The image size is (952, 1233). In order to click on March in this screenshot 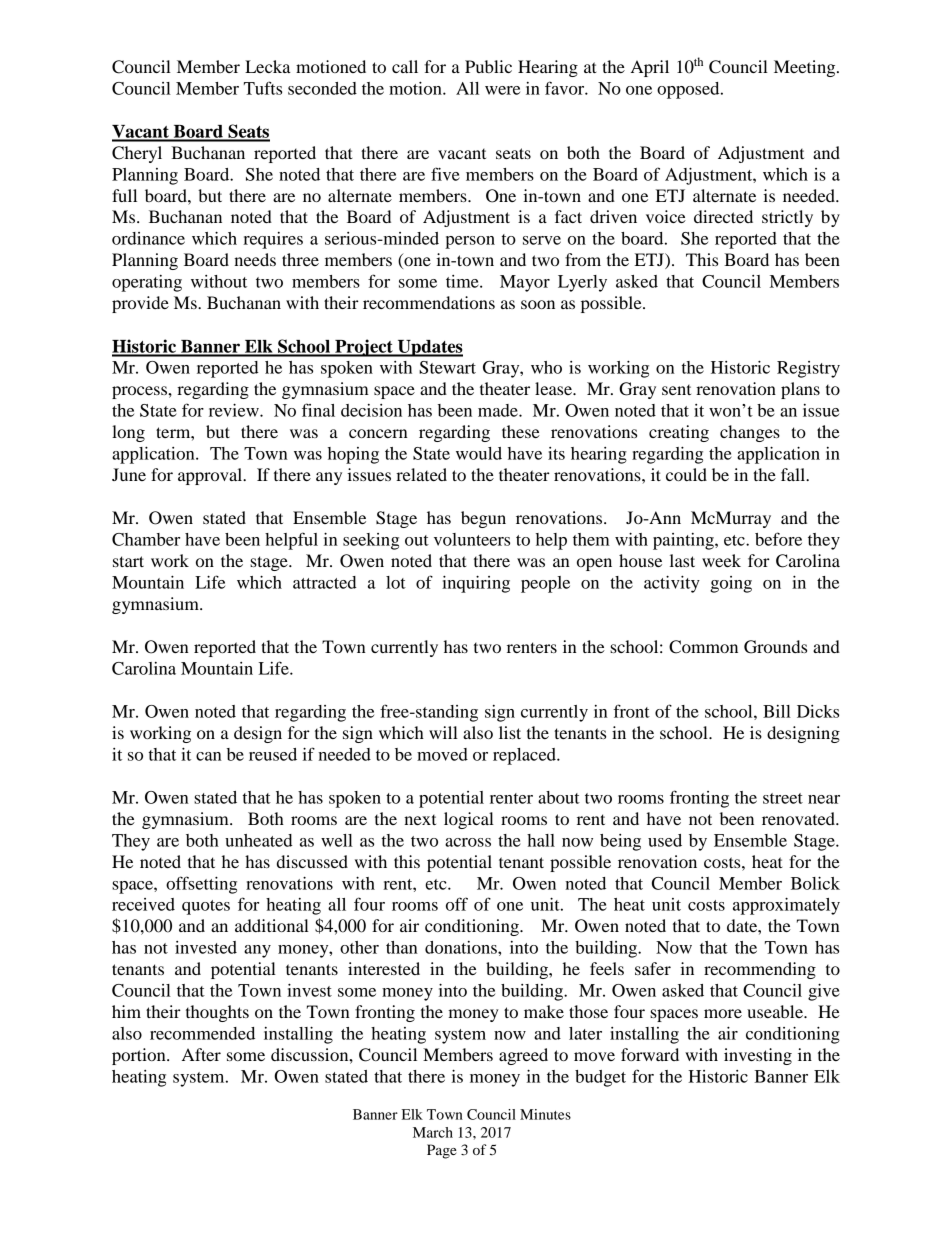, I will do `click(433, 1132)`.
